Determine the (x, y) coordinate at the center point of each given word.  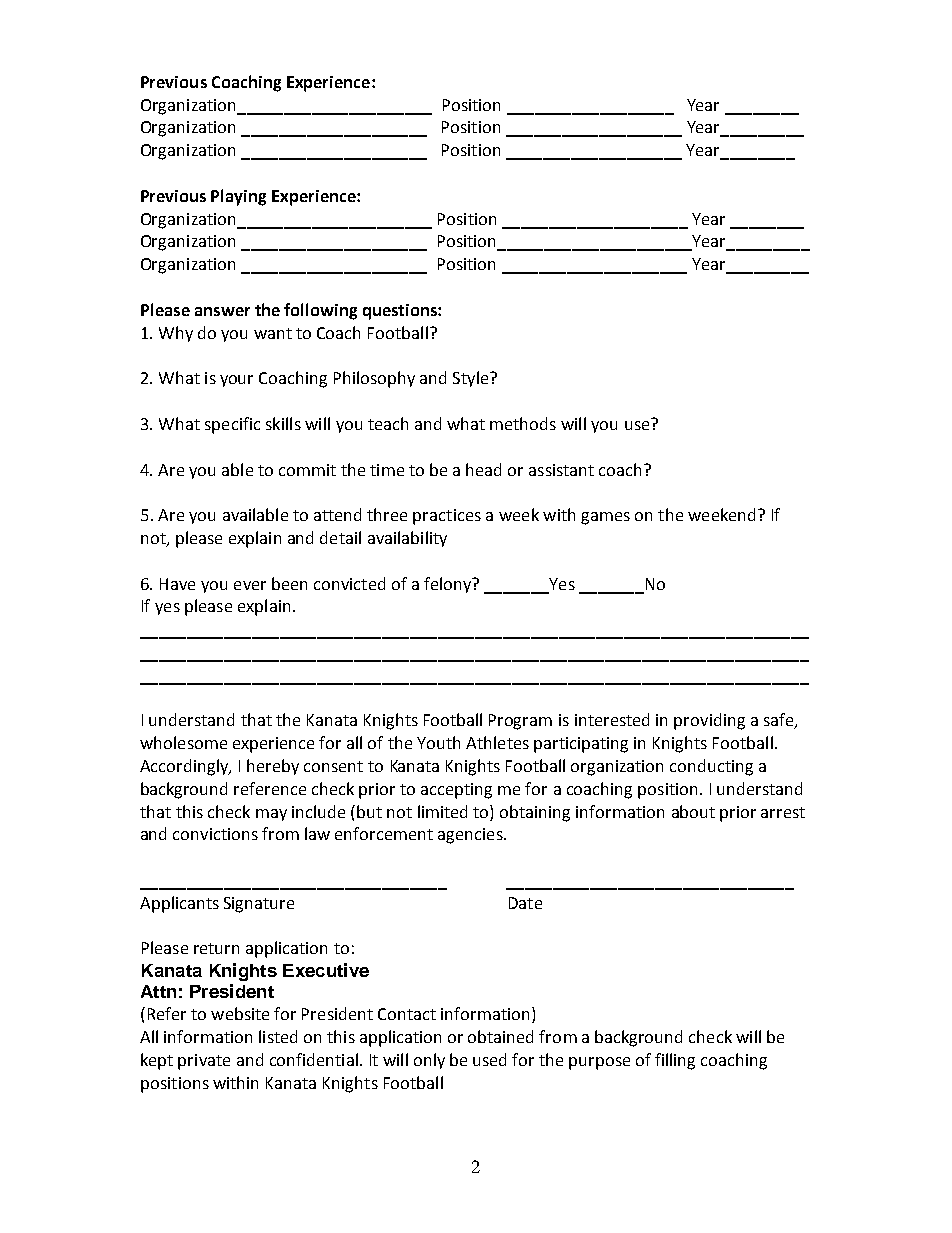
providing (709, 721)
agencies (471, 836)
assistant (561, 470)
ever (250, 585)
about (693, 811)
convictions (215, 834)
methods (523, 423)
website (240, 1013)
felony (448, 585)
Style (472, 379)
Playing (238, 197)
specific (232, 425)
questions (401, 312)
